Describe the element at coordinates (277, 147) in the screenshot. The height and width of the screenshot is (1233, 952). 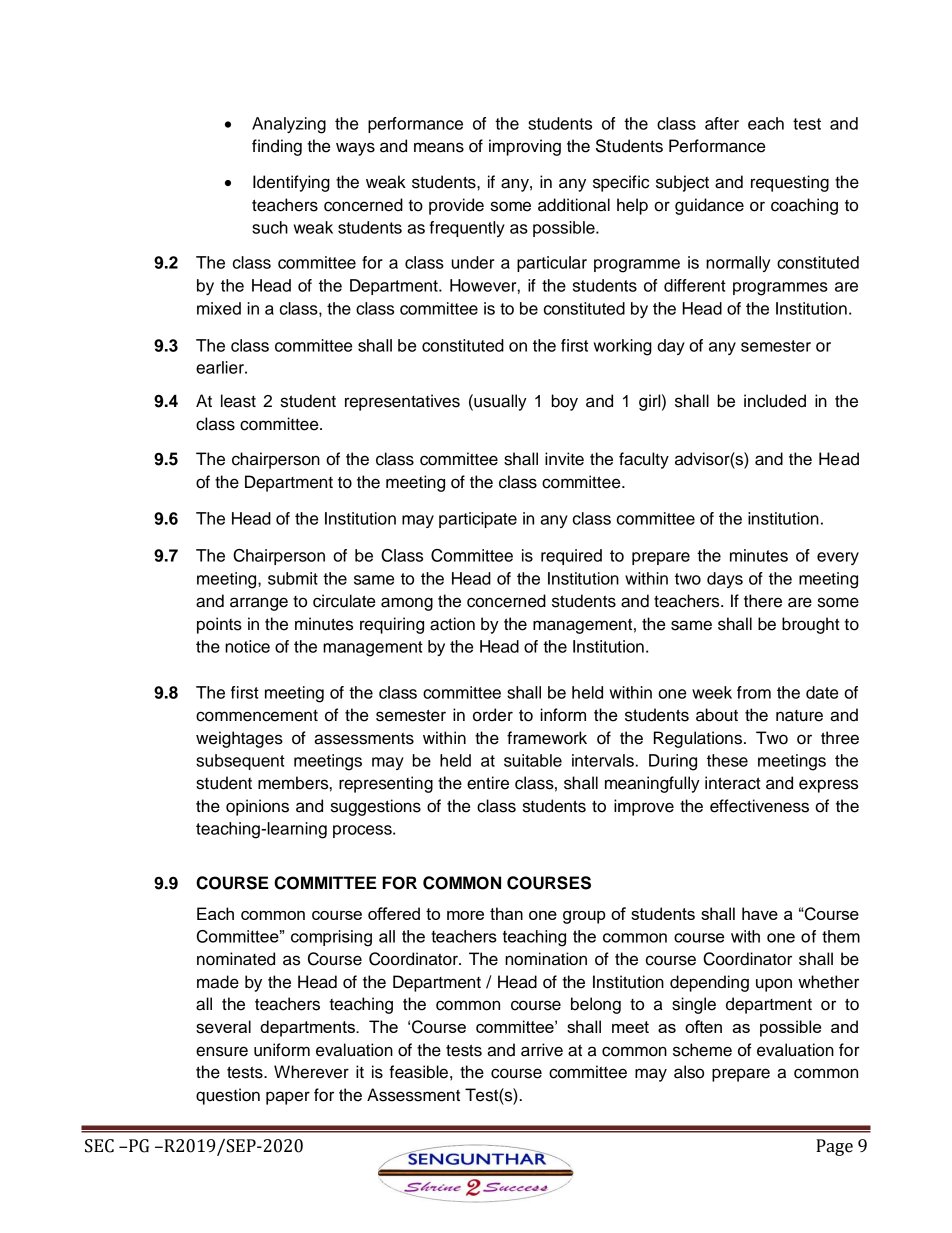
I see `finding` at that location.
